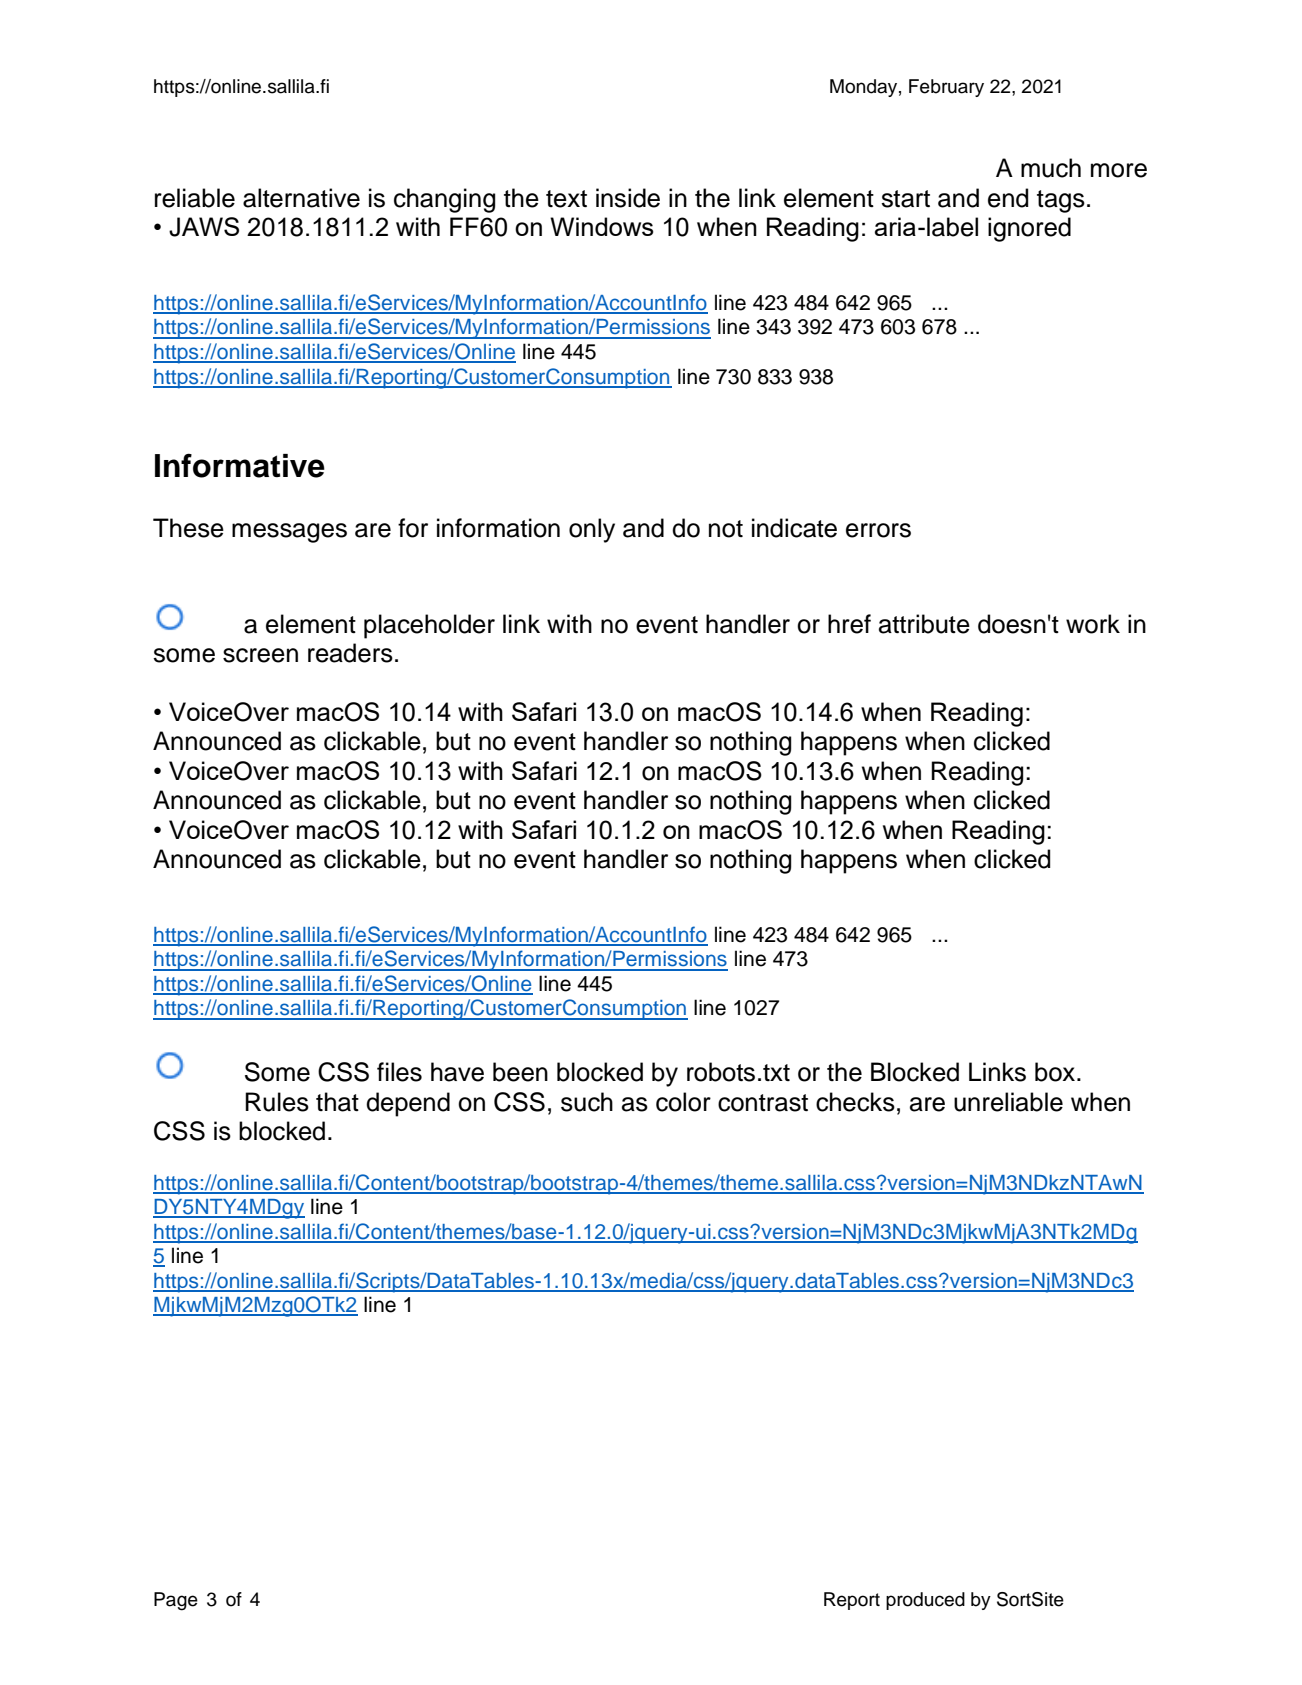 This screenshot has width=1302, height=1685. What do you see at coordinates (176, 1601) in the screenshot?
I see `Page` at bounding box center [176, 1601].
